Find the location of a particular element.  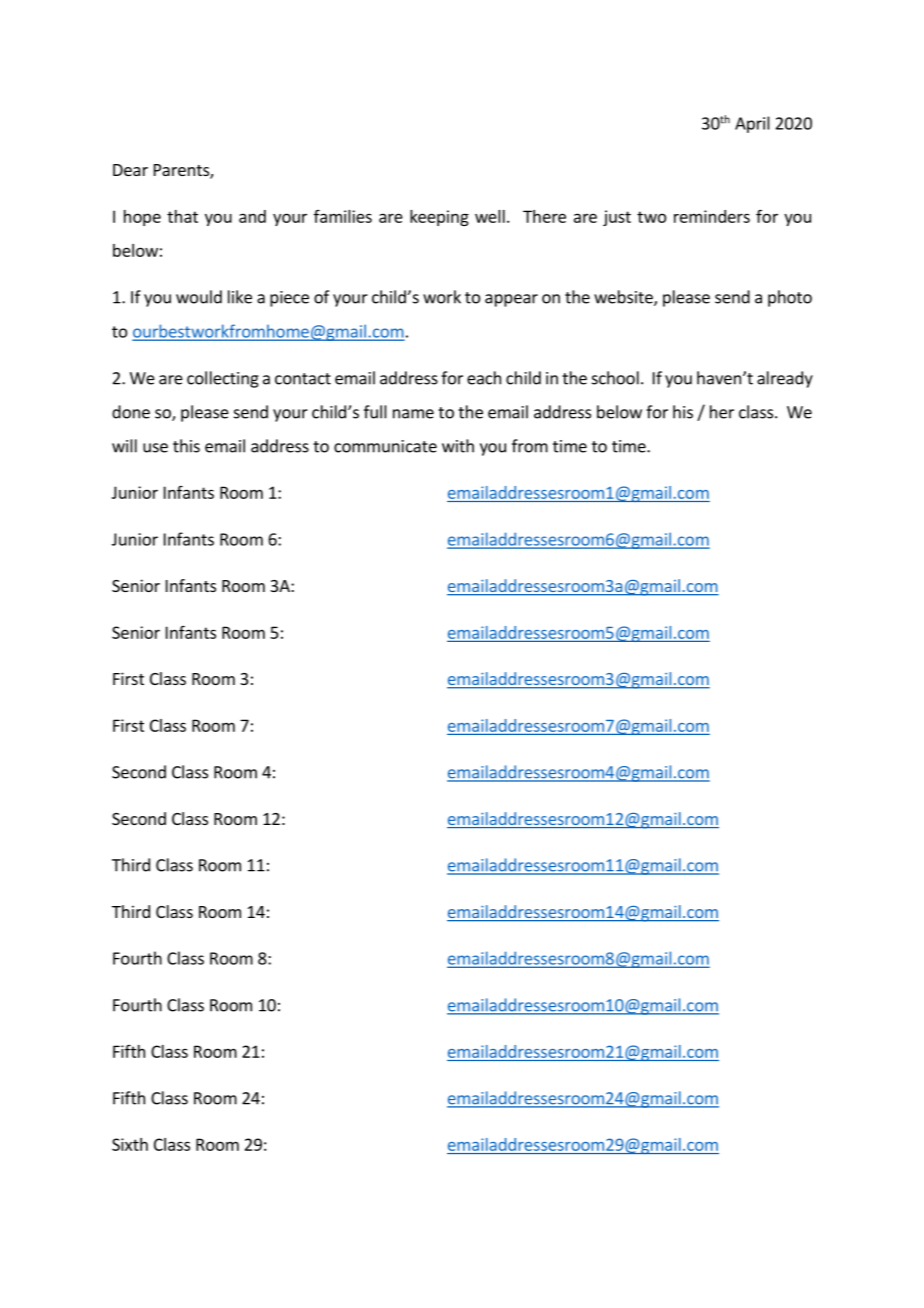

communicate is located at coordinates (385, 446).
